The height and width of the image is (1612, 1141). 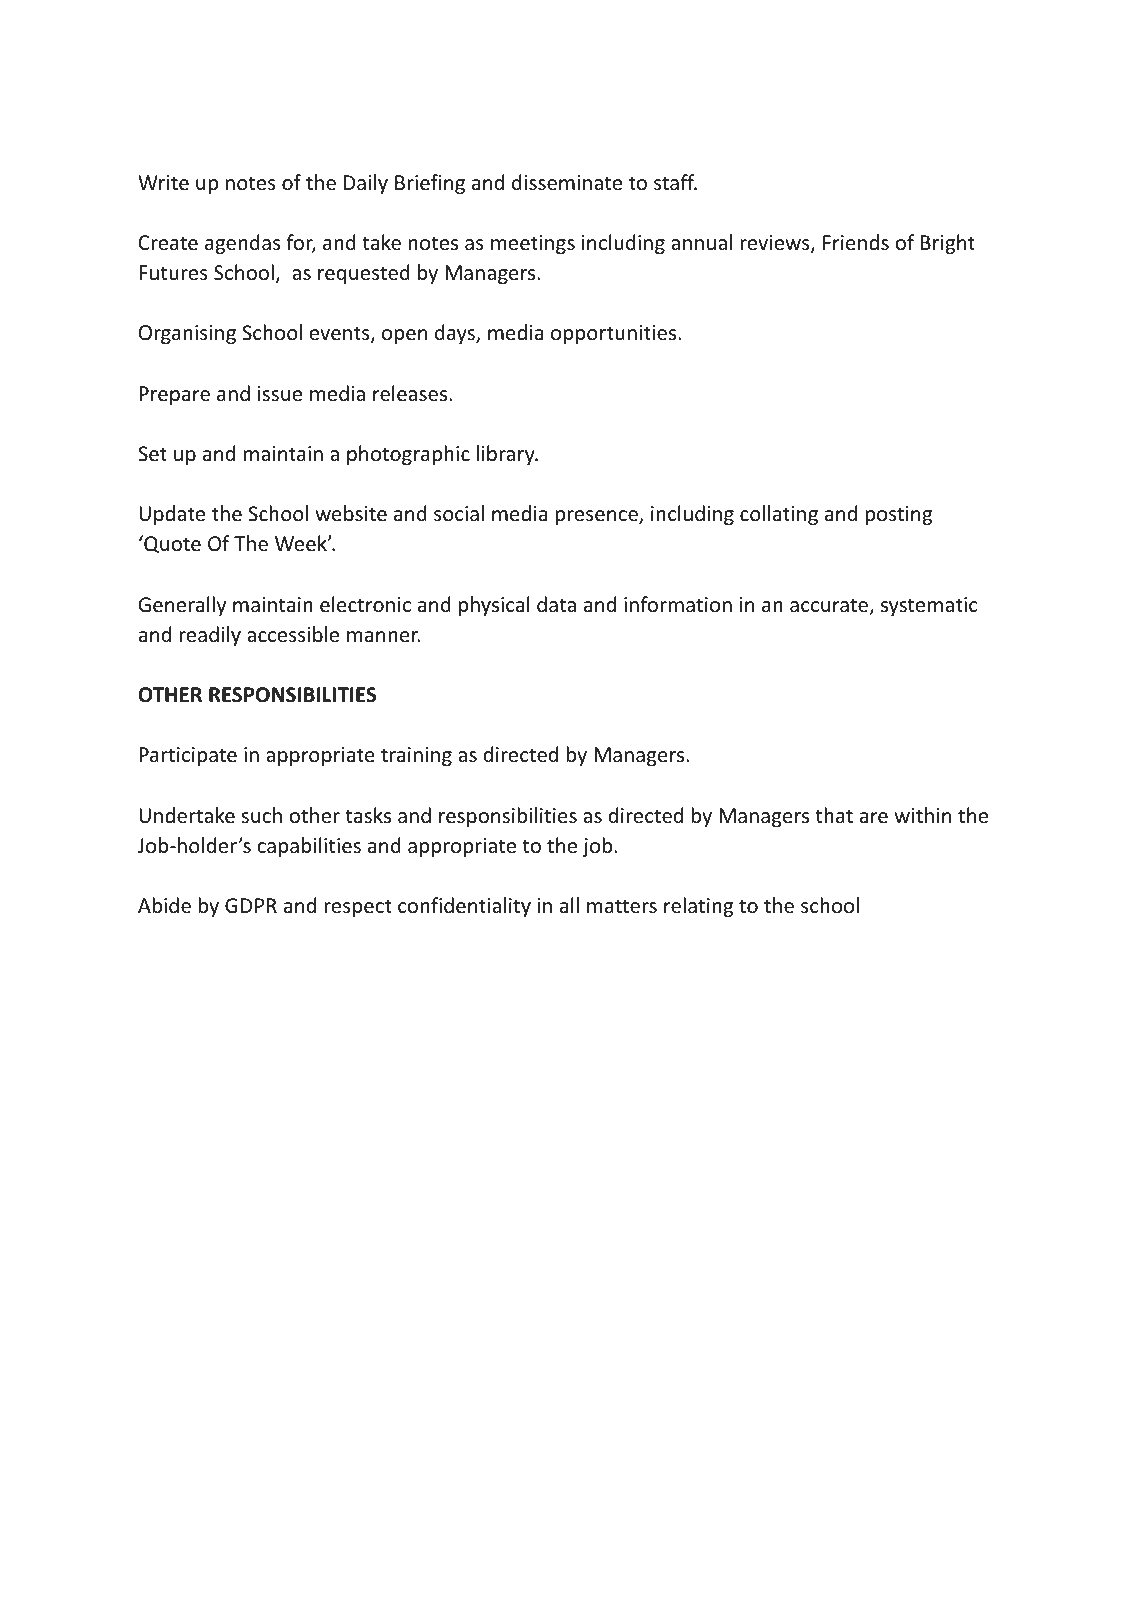 I want to click on agendas, so click(x=243, y=244).
